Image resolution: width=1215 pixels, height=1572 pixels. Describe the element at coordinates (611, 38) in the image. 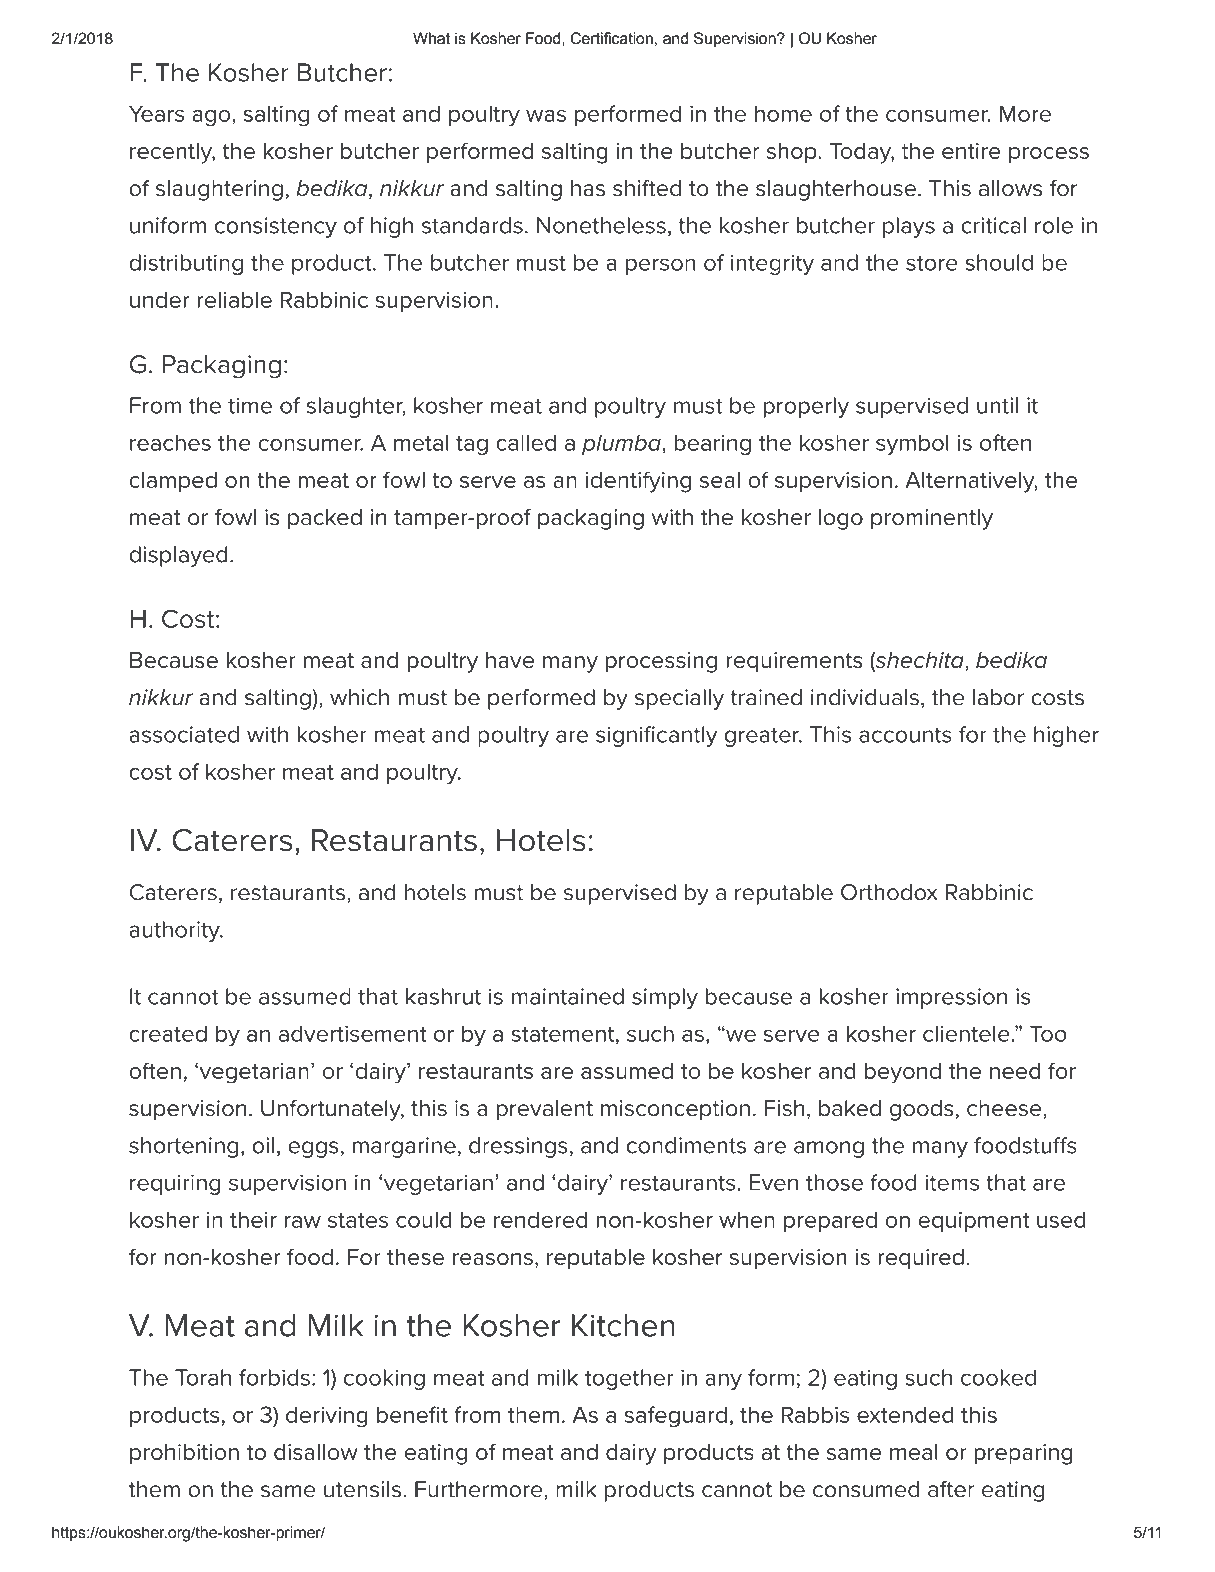

I see `Certification` at that location.
